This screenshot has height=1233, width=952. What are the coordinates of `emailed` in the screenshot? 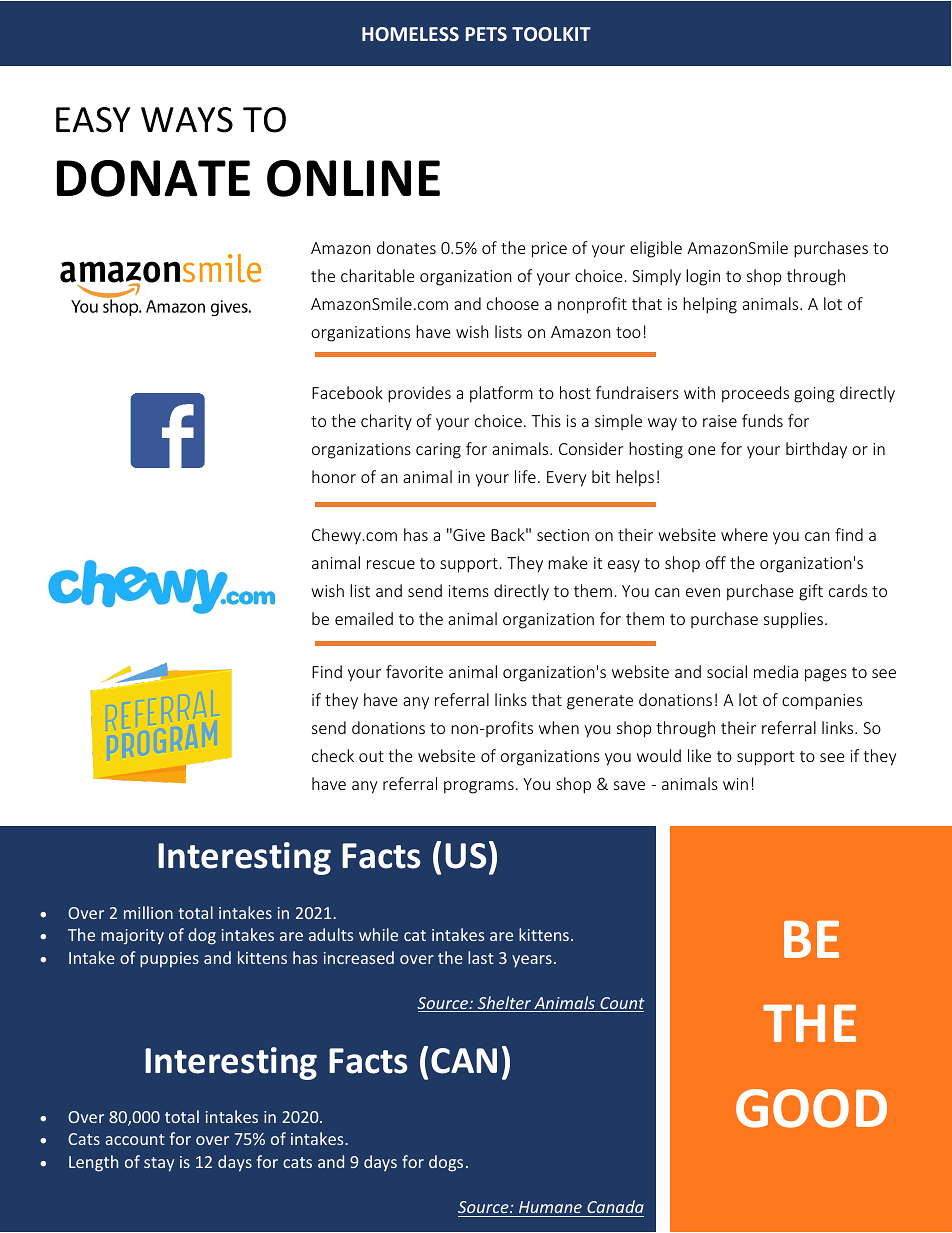 It's located at (364, 618).
